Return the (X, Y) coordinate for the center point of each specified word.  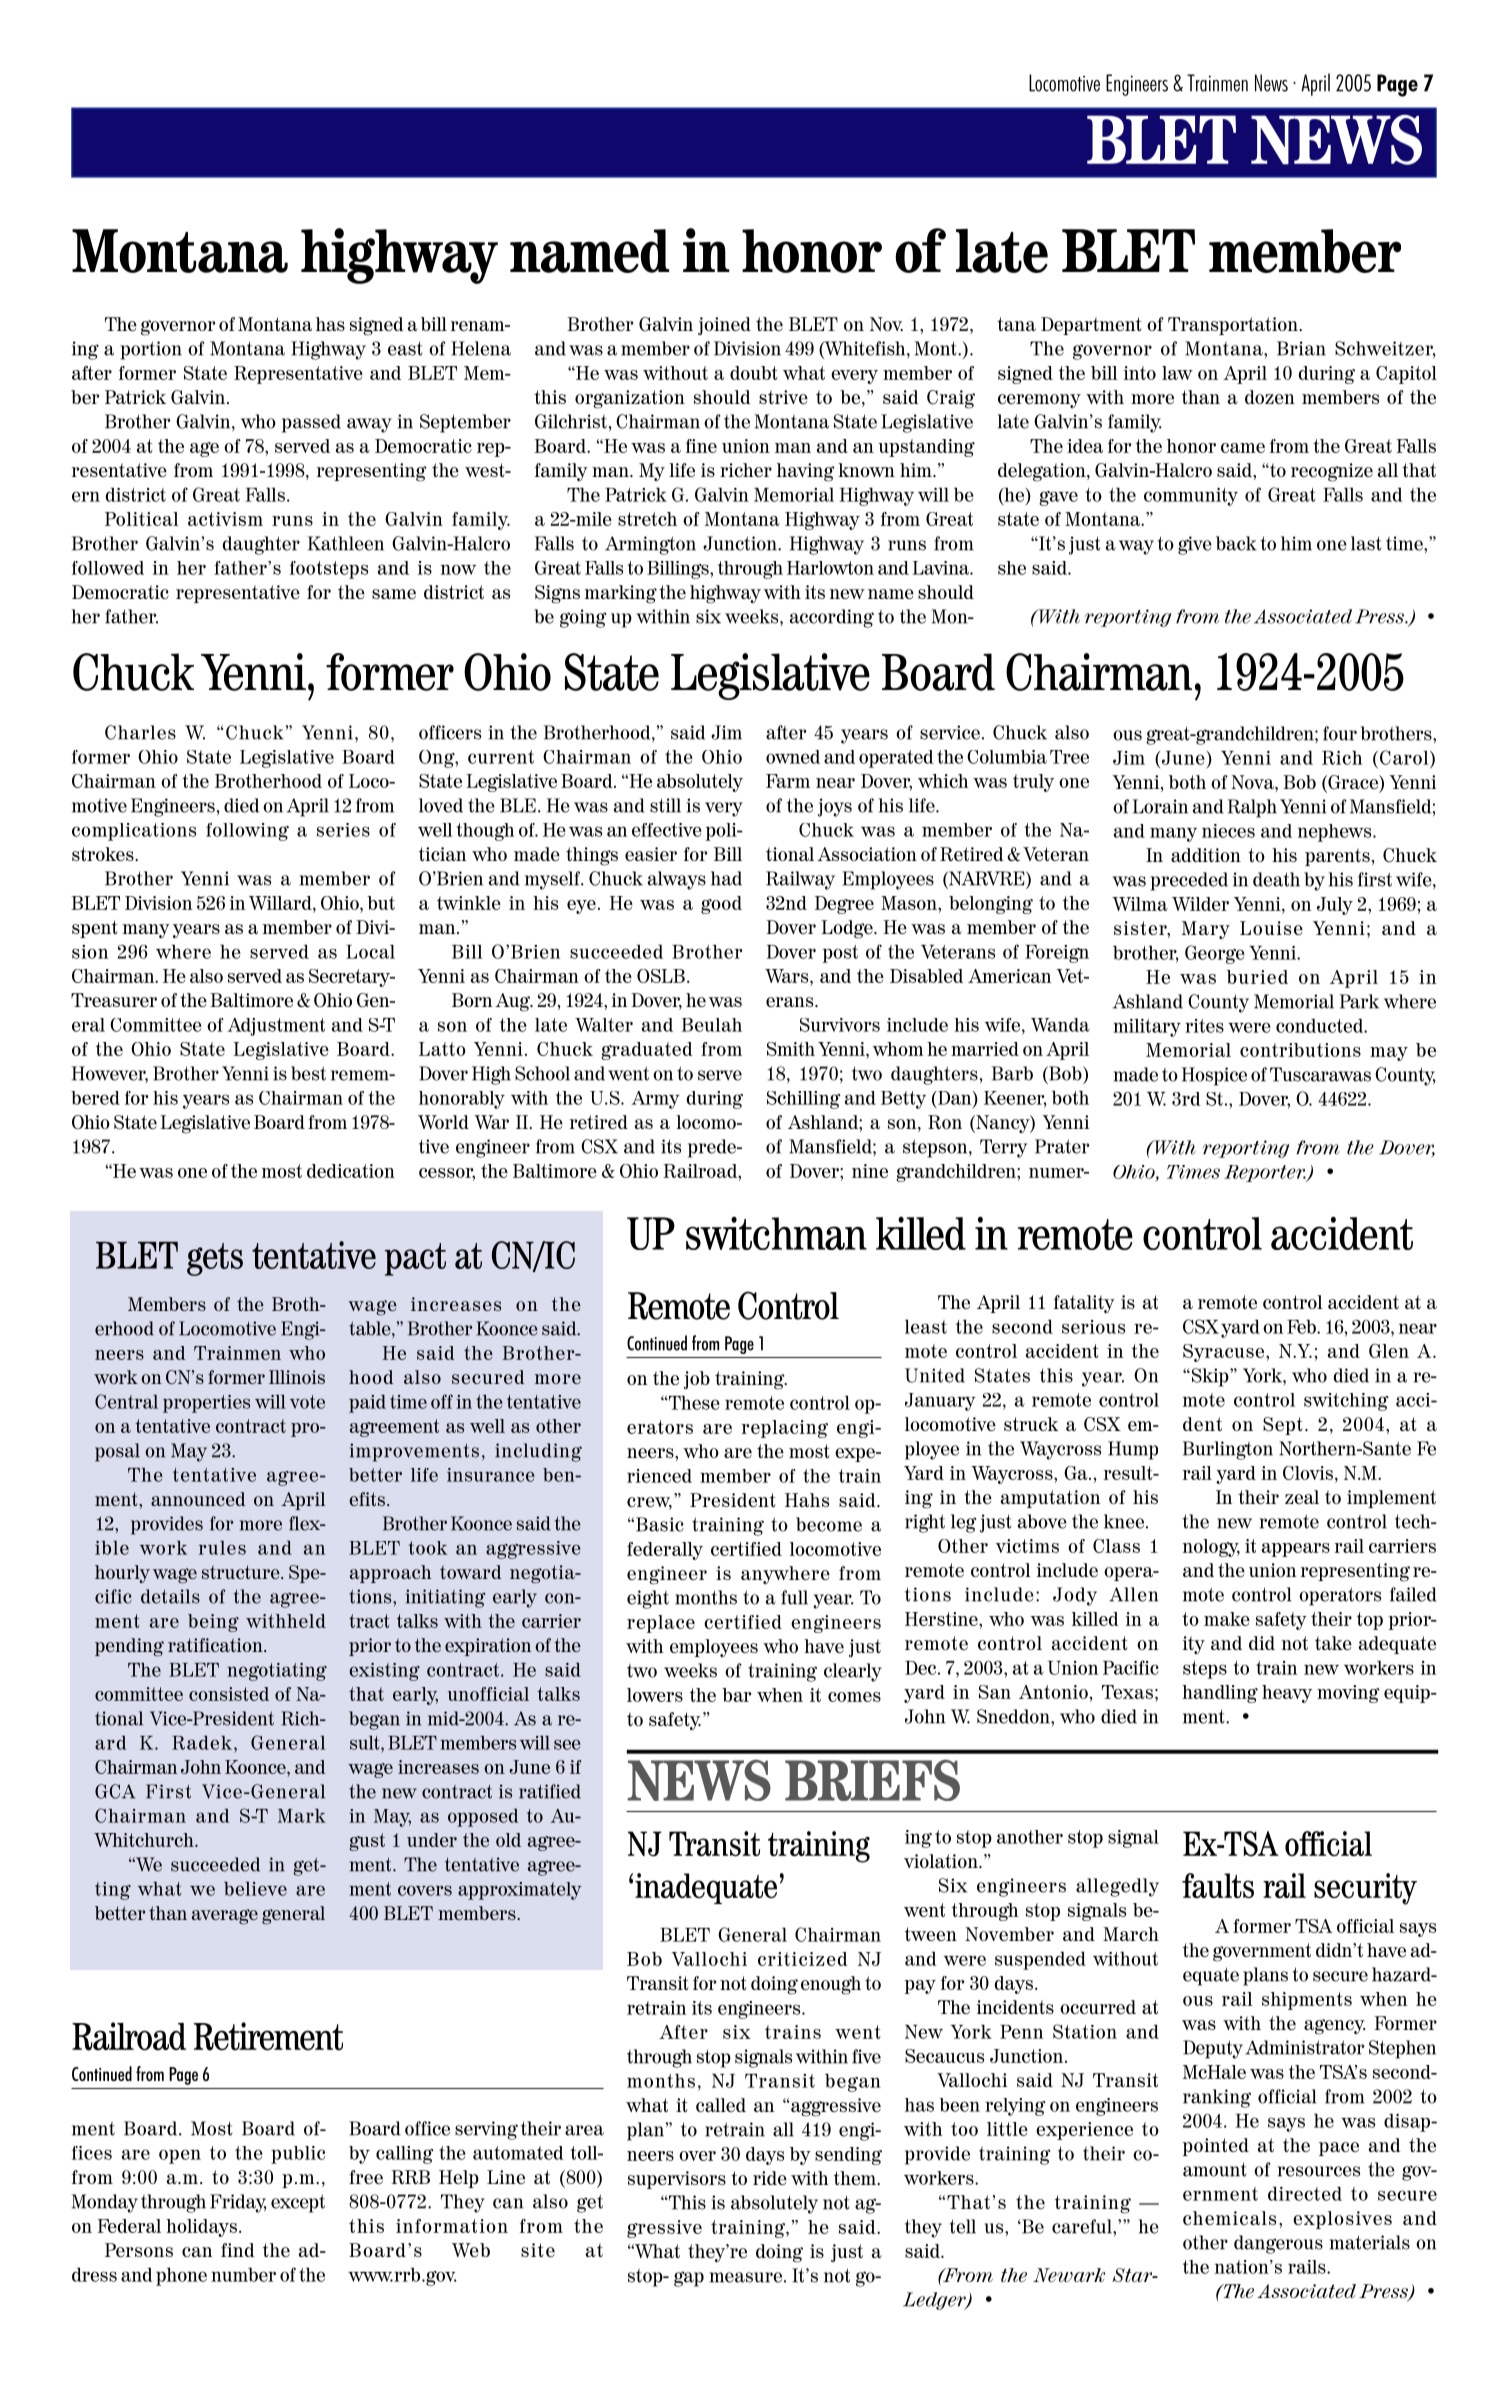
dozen (1270, 397)
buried (1257, 977)
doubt (754, 373)
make (1227, 1619)
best (308, 1073)
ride (770, 2178)
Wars (788, 976)
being (213, 1623)
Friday (238, 2203)
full (794, 1597)
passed (311, 423)
